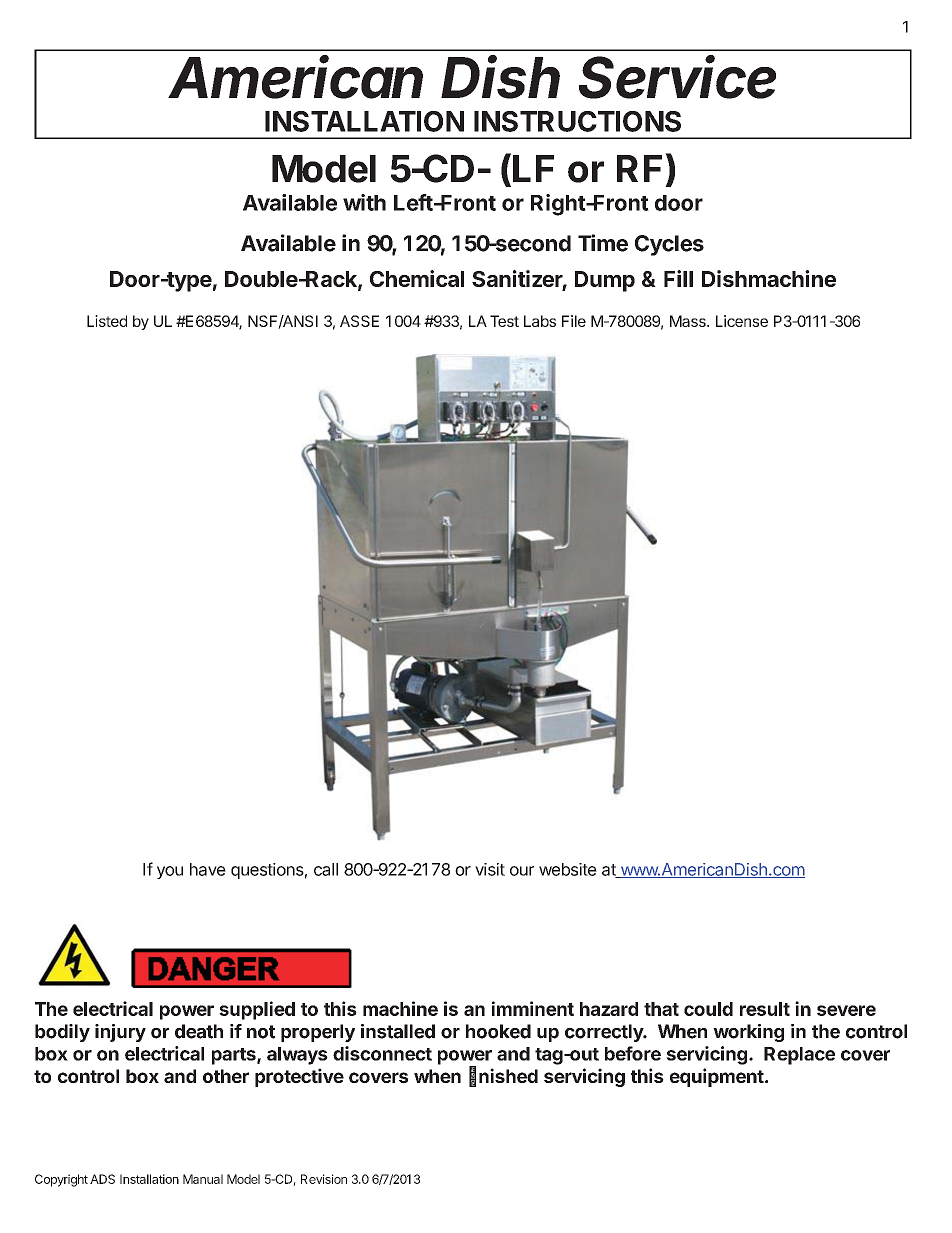  Describe the element at coordinates (568, 869) in the screenshot. I see `website` at that location.
